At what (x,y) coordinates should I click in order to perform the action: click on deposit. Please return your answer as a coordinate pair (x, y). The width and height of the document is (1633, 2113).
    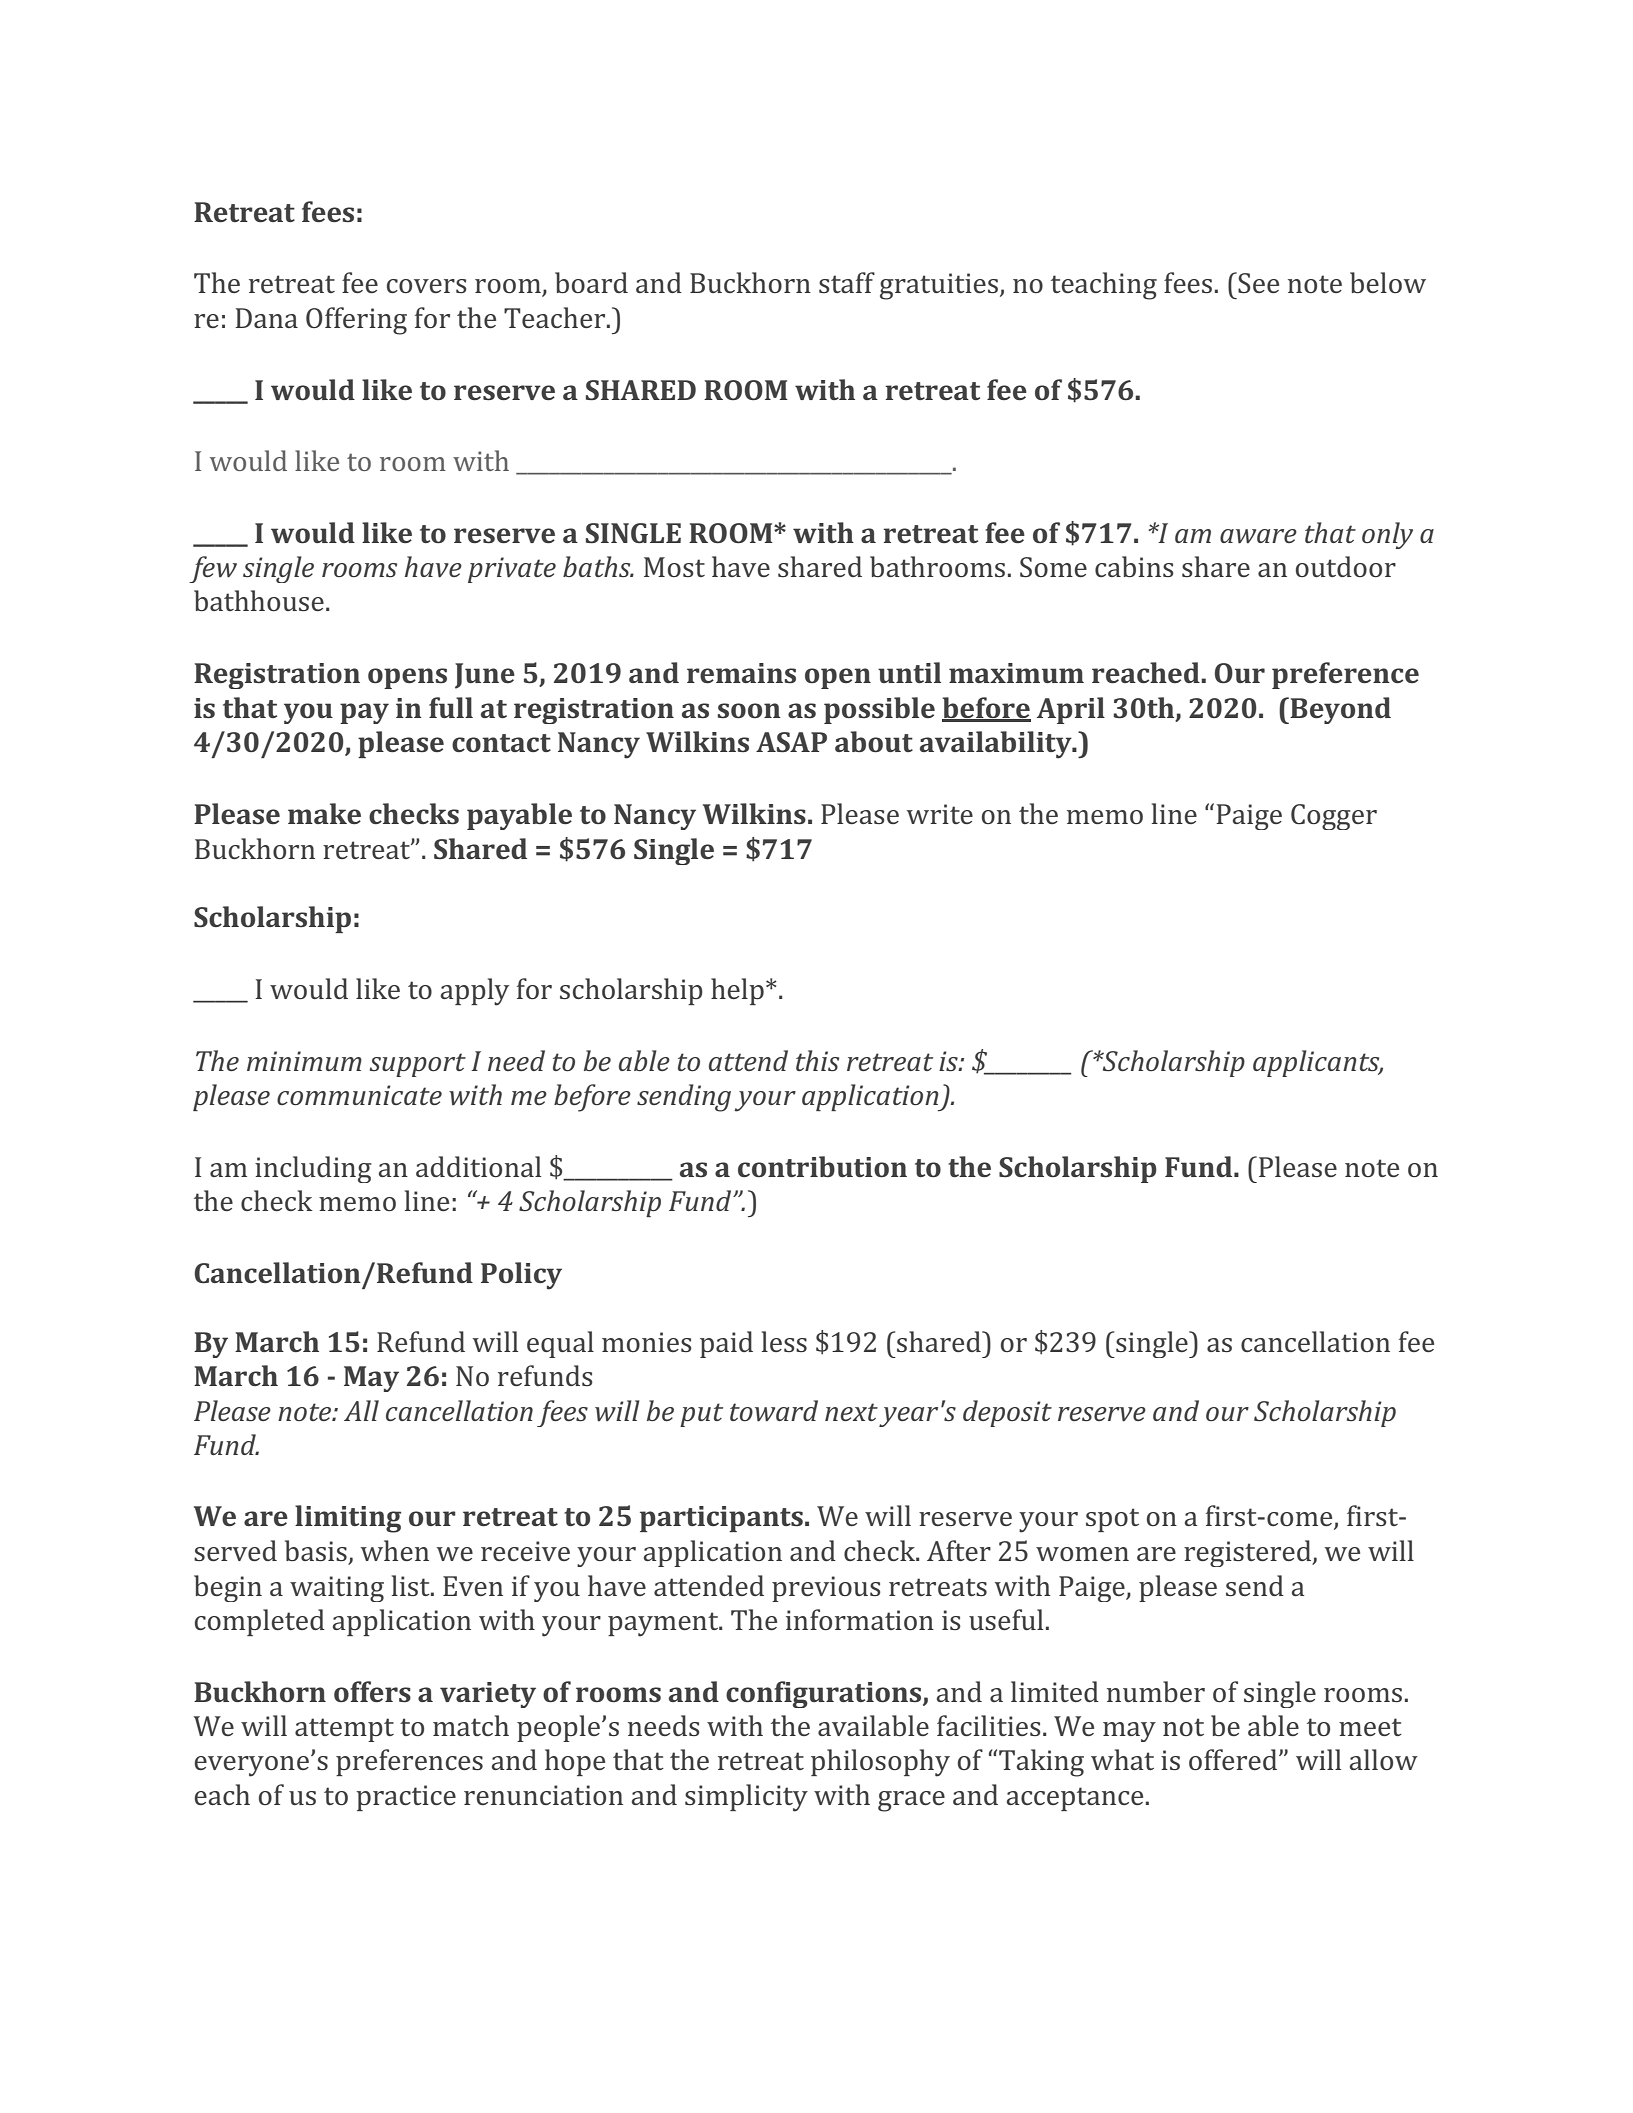
    Looking at the image, I should click on (1007, 1413).
